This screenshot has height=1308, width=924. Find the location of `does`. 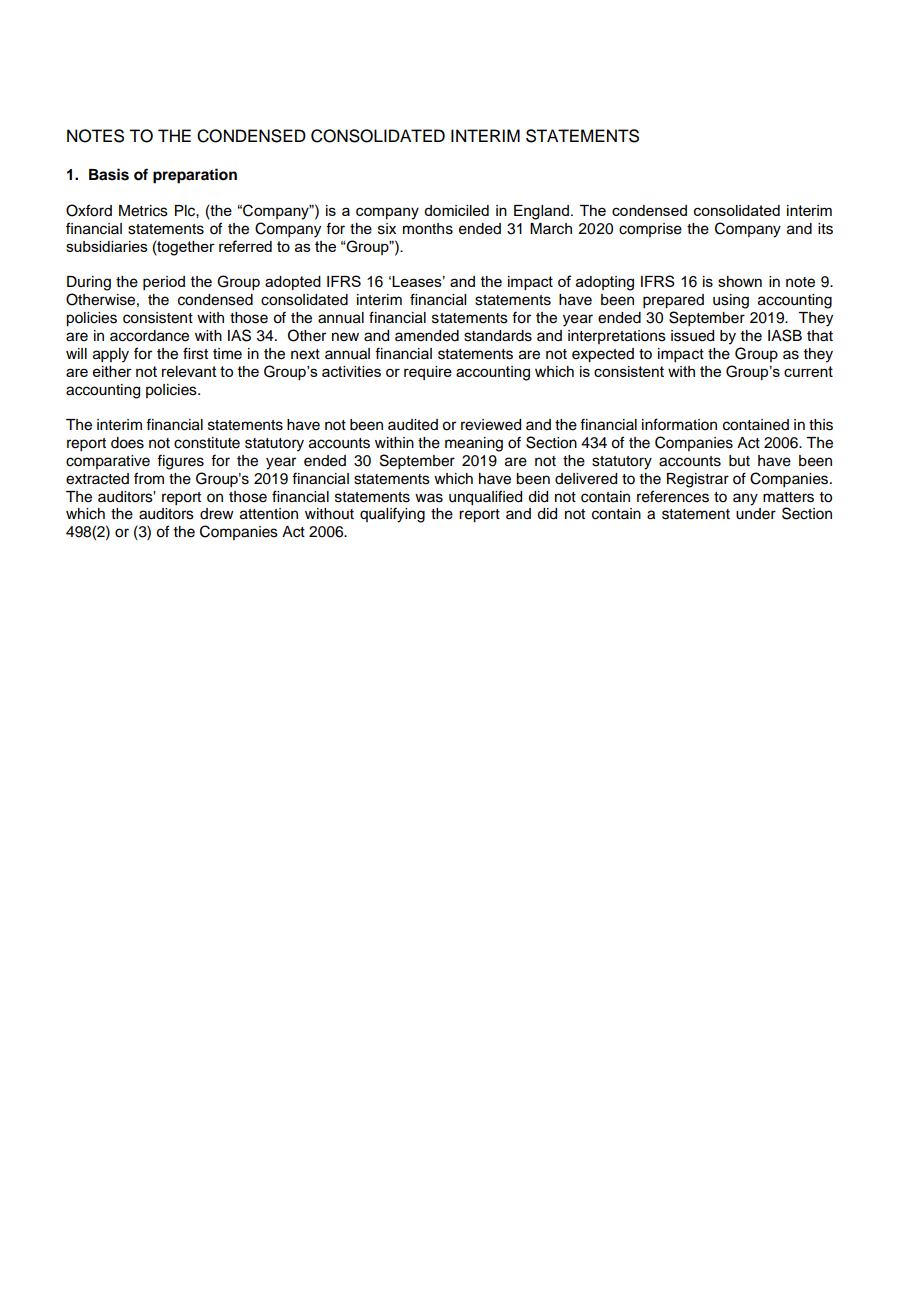

does is located at coordinates (127, 443).
